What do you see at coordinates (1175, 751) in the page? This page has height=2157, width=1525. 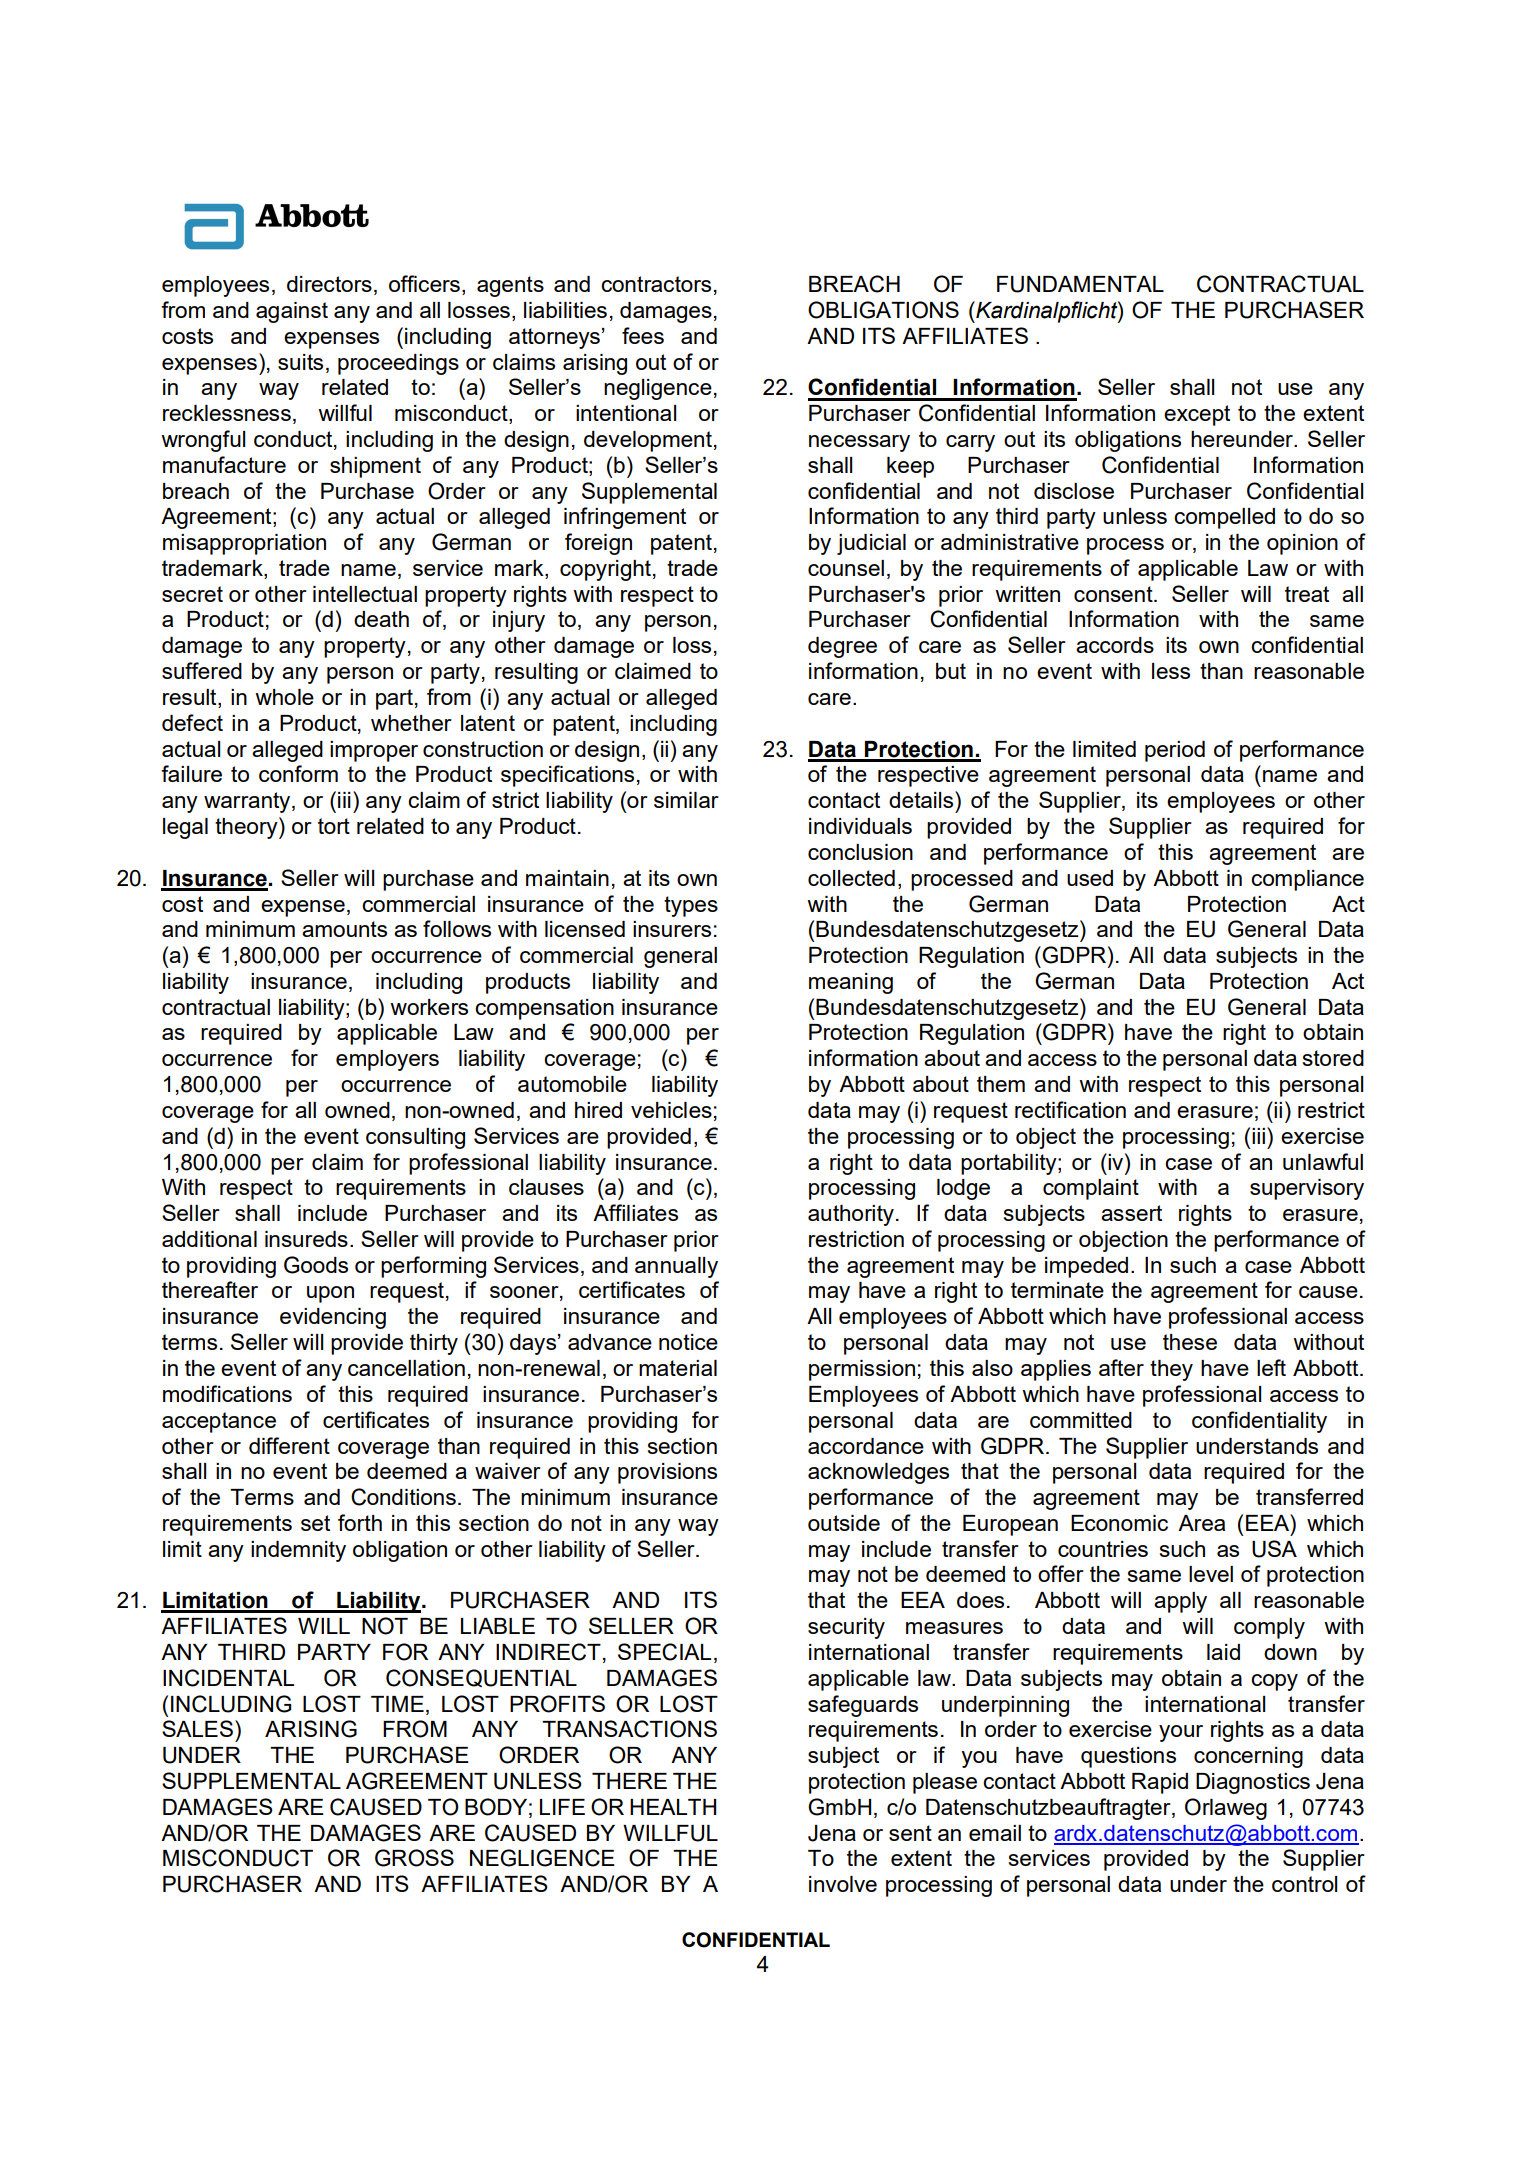 I see `period` at bounding box center [1175, 751].
